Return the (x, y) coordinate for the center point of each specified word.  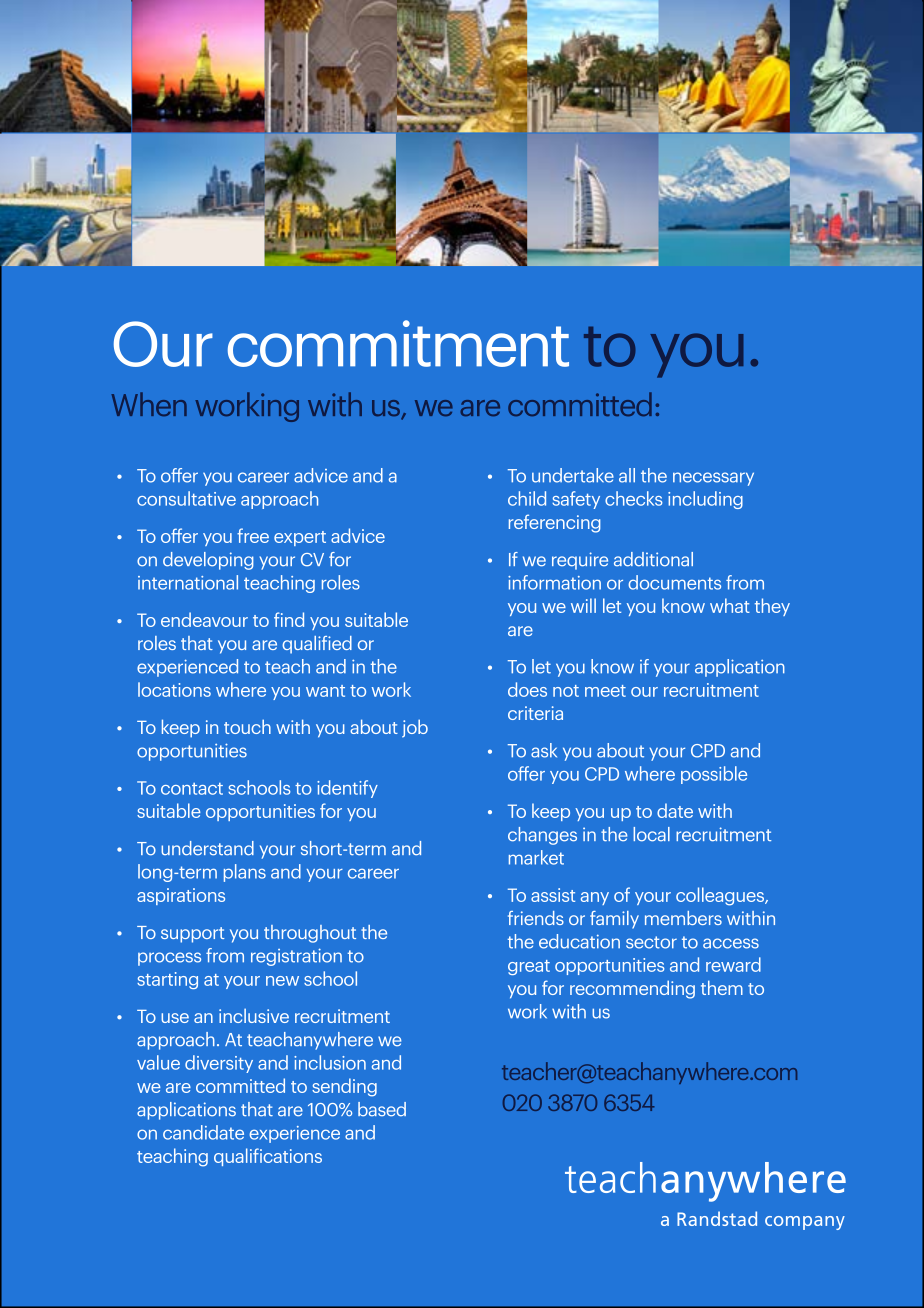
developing (208, 561)
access (731, 943)
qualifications (268, 1157)
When (149, 404)
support (192, 935)
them (722, 987)
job (415, 728)
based (382, 1109)
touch (247, 726)
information (554, 582)
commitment (398, 343)
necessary (713, 479)
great (529, 967)
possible (714, 775)
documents (674, 582)
